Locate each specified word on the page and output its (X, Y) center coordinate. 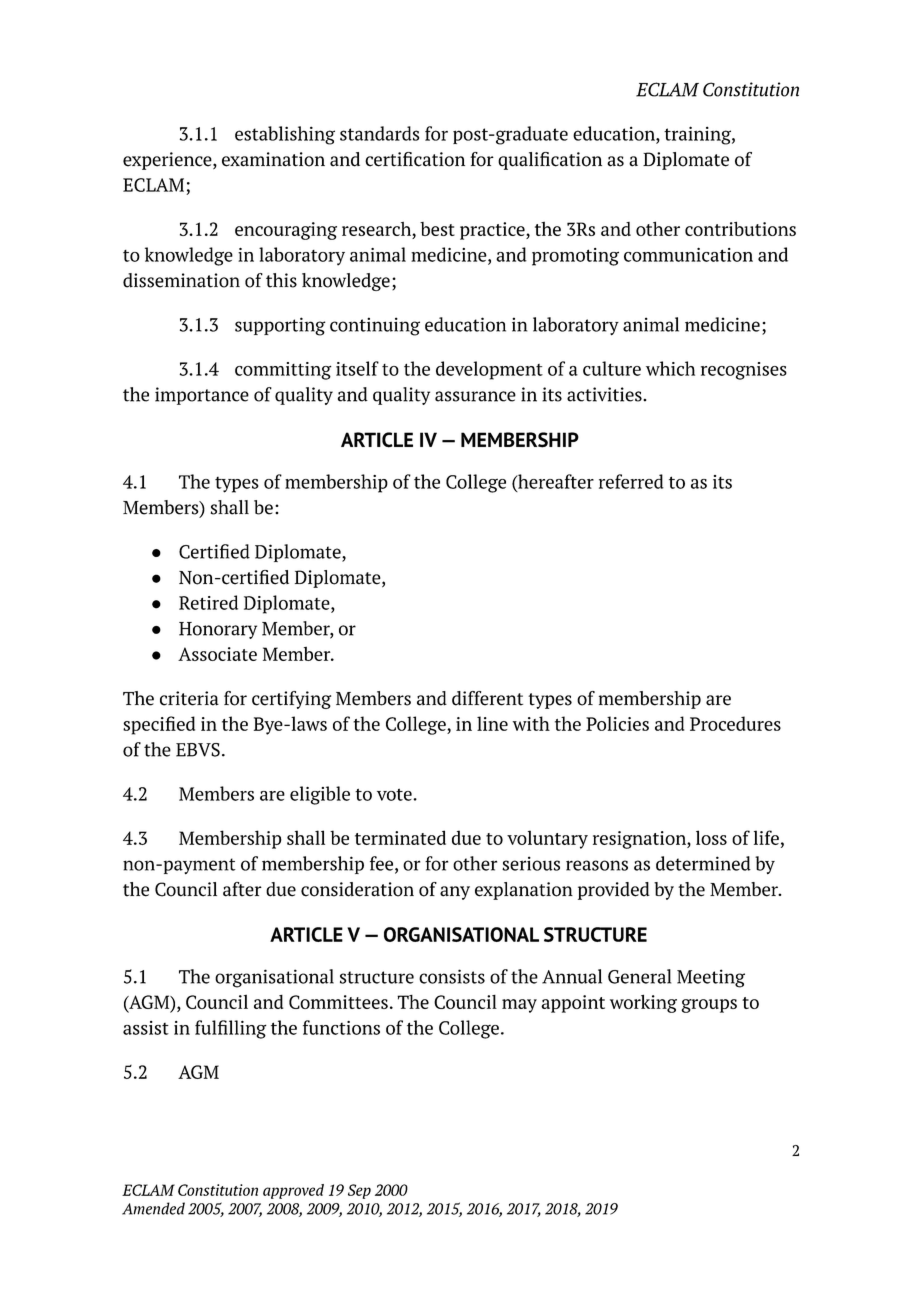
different (487, 698)
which (670, 368)
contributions (740, 228)
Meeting (711, 978)
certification (415, 159)
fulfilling (231, 1029)
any (455, 893)
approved (293, 1191)
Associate (217, 654)
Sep (359, 1191)
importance (202, 396)
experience (168, 161)
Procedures (735, 723)
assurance (475, 396)
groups (709, 1006)
